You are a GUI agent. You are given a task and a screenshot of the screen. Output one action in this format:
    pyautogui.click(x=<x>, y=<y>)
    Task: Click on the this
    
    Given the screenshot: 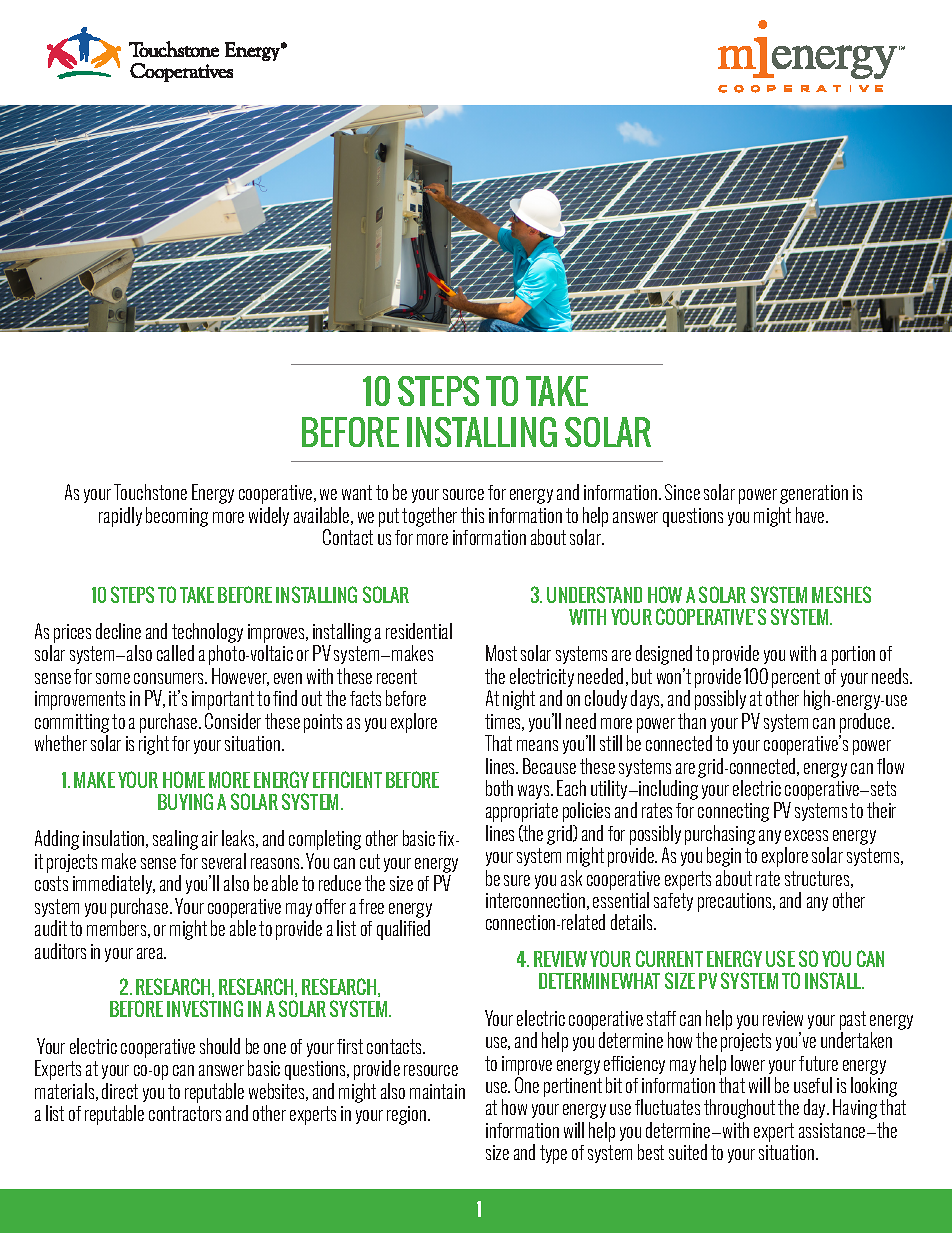 What is the action you would take?
    pyautogui.click(x=472, y=515)
